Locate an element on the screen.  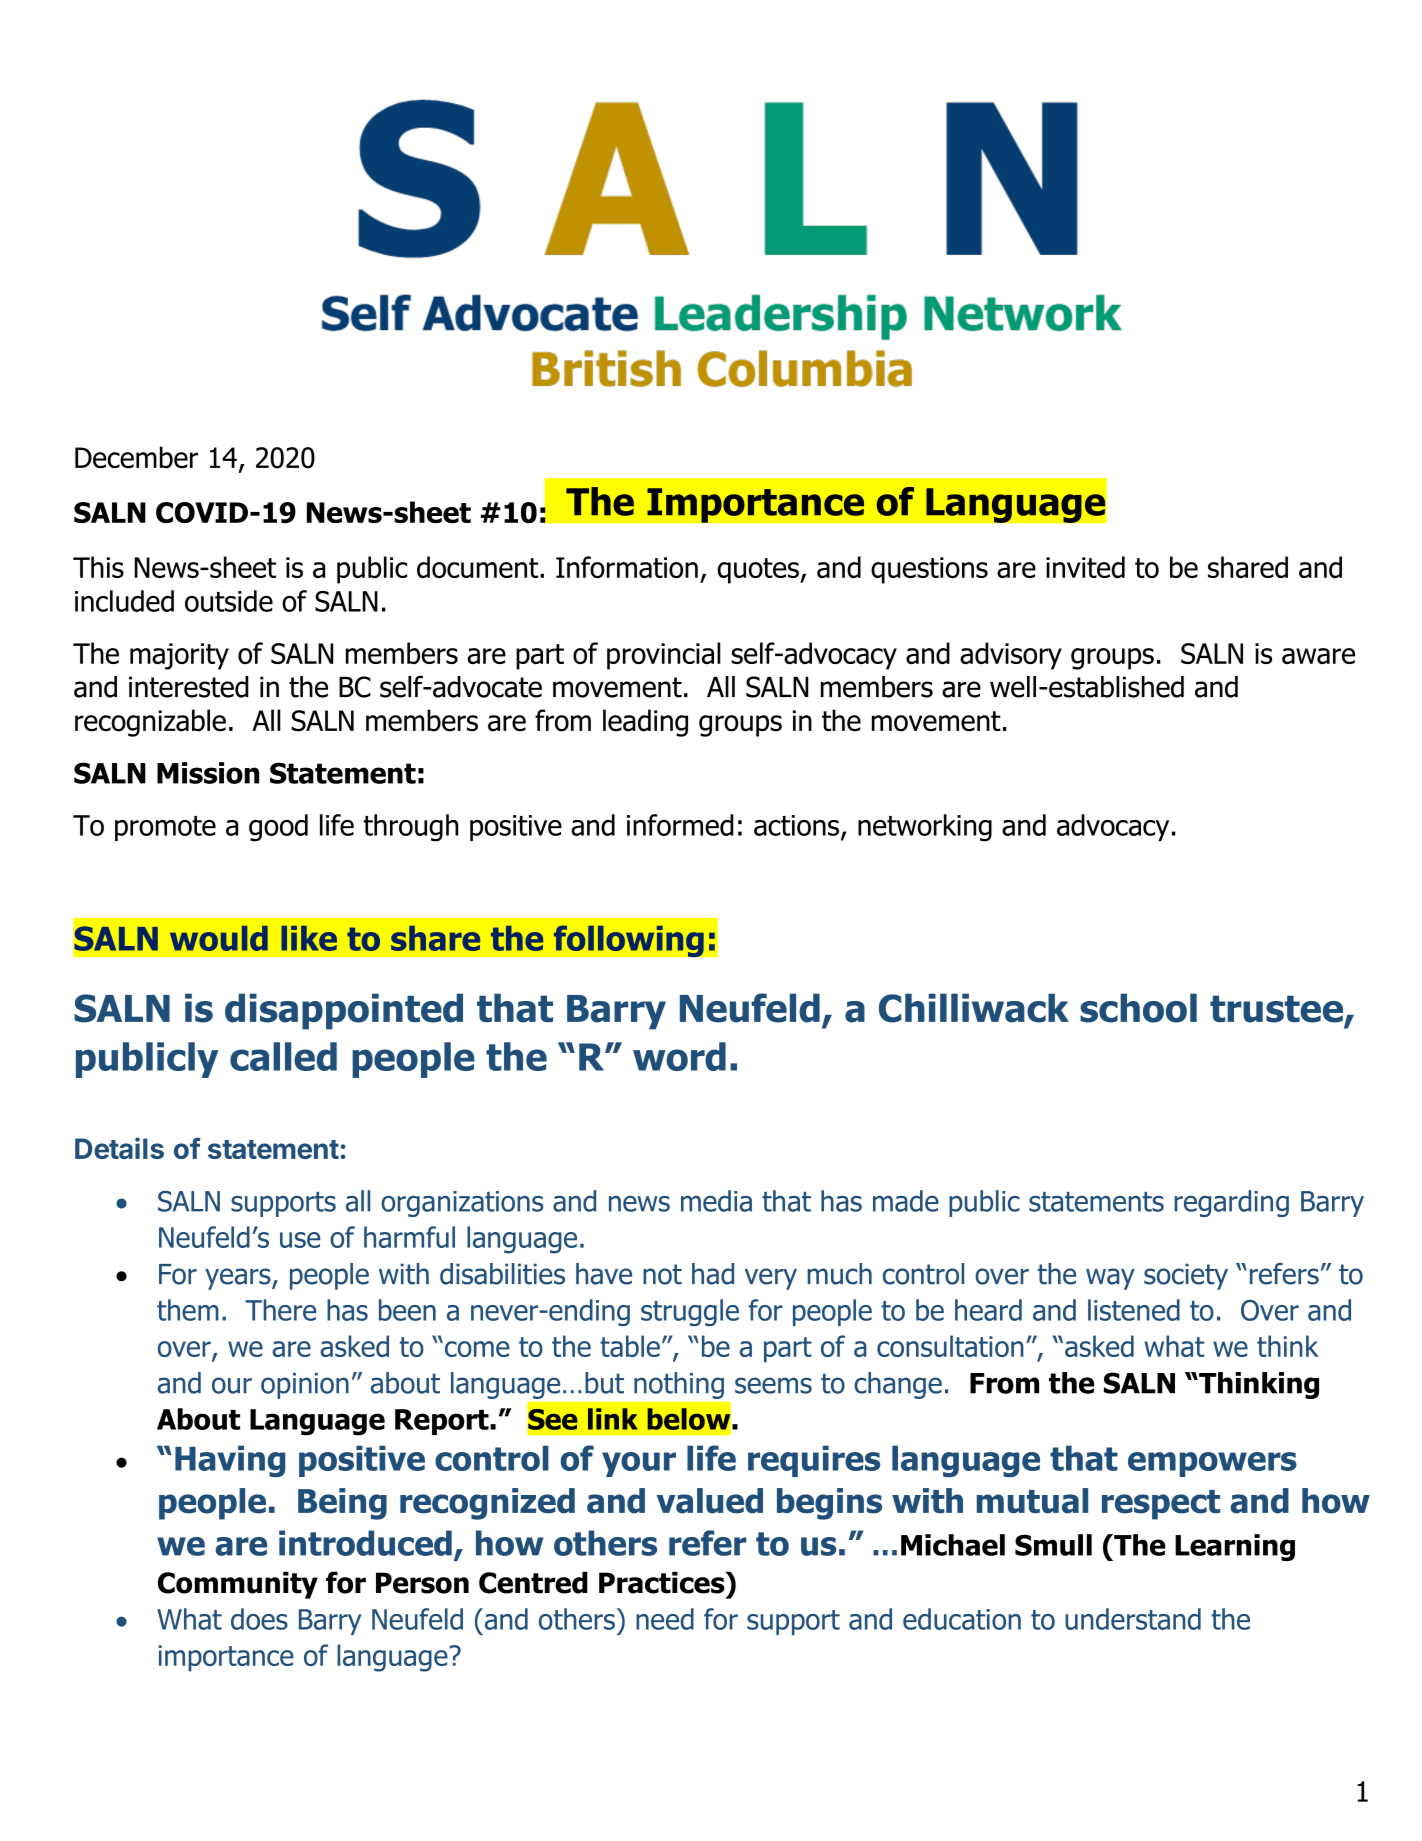
use is located at coordinates (300, 1240).
